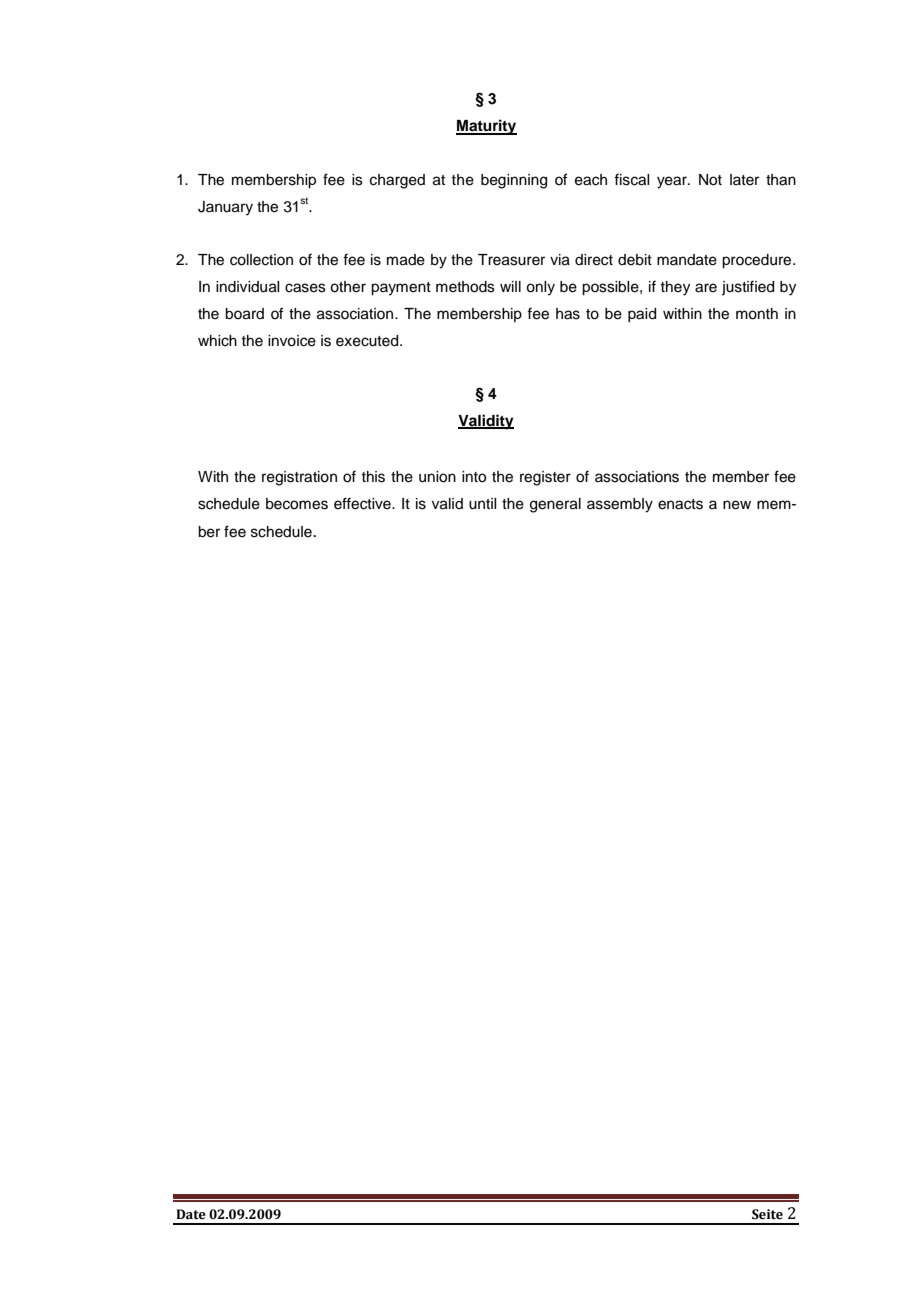 The width and height of the screenshot is (924, 1308). I want to click on becomes, so click(297, 504).
